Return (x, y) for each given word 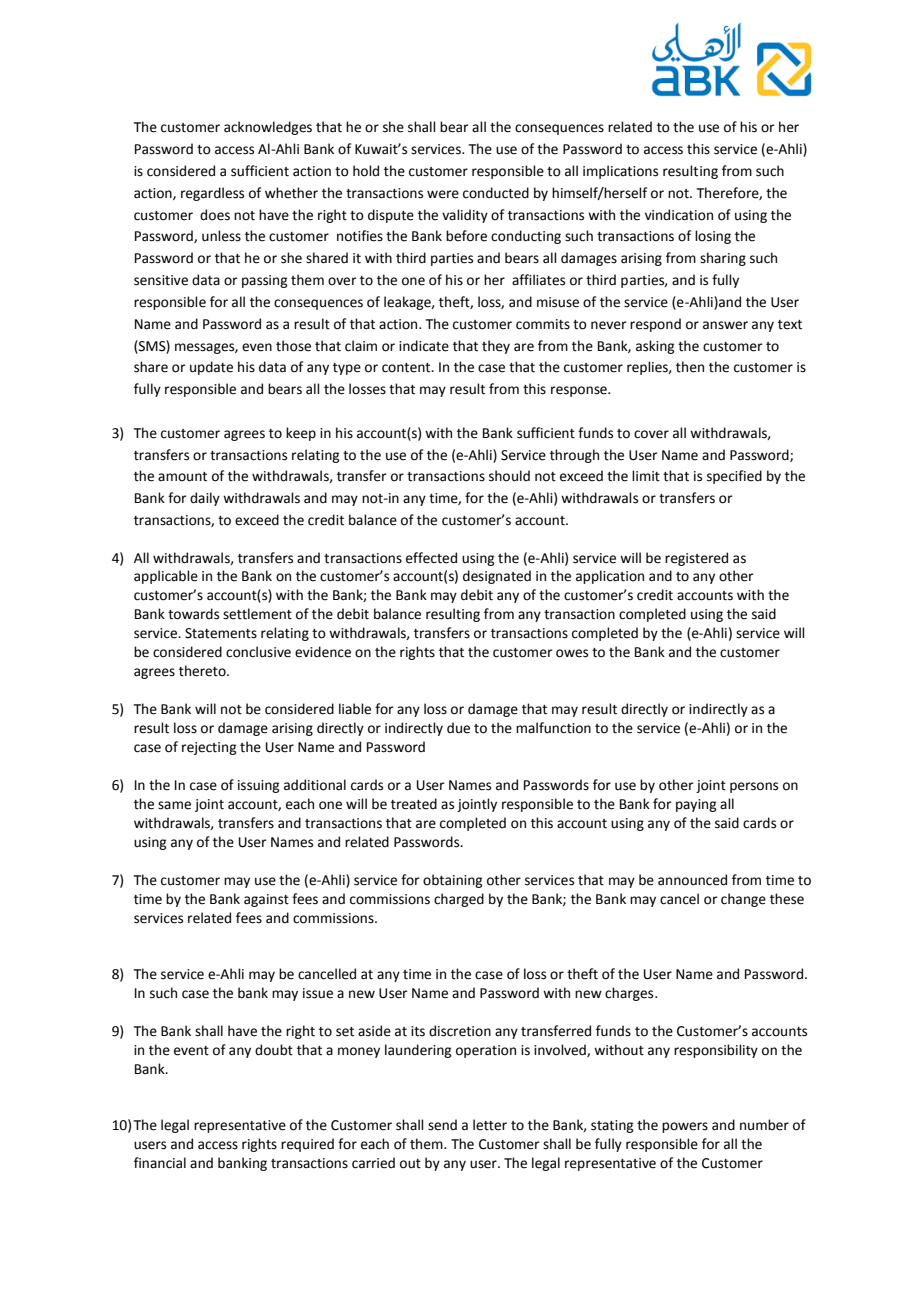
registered (696, 559)
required (307, 1145)
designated (497, 577)
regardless (212, 194)
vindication (679, 215)
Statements (221, 633)
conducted (496, 193)
